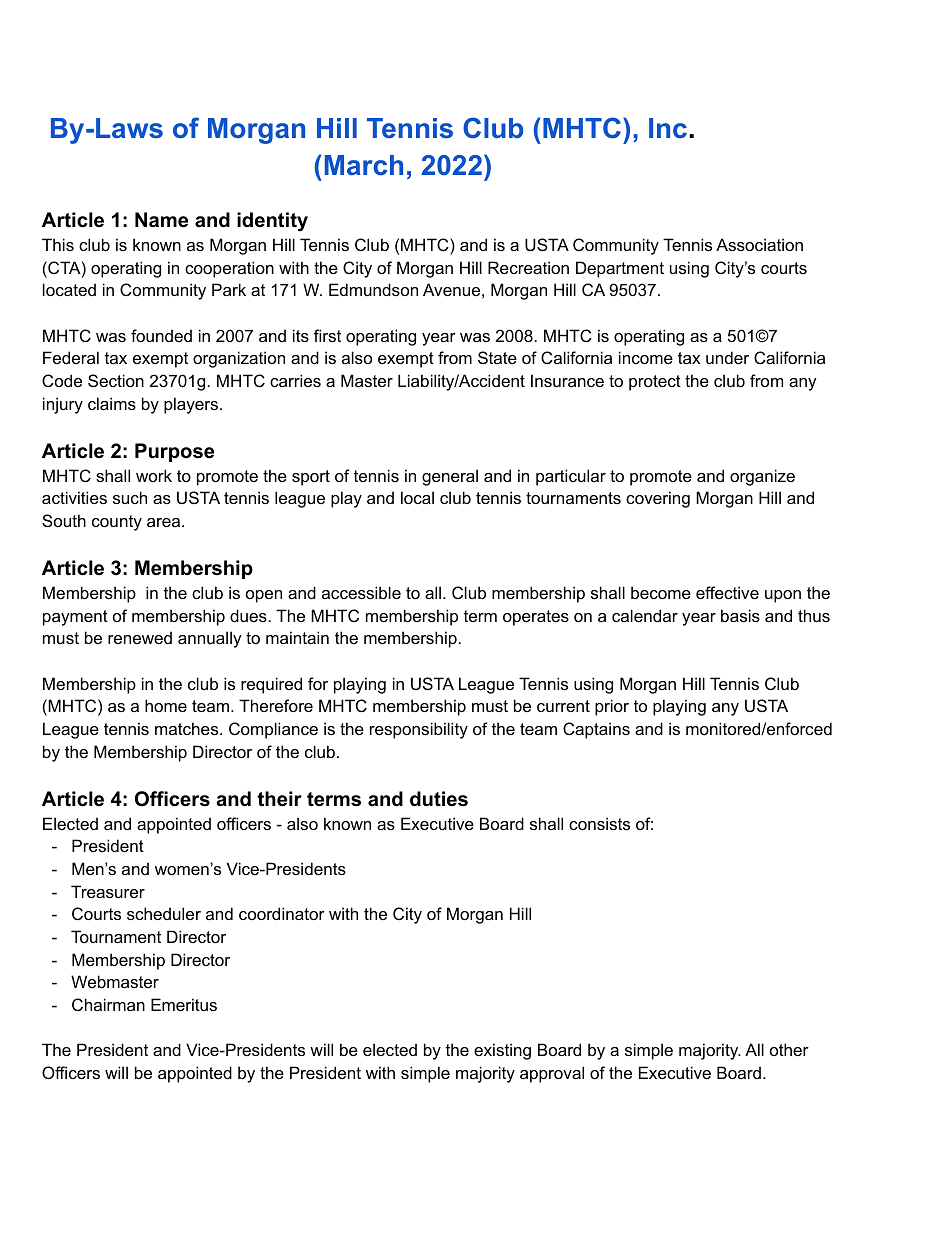  What do you see at coordinates (658, 499) in the image?
I see `covering` at bounding box center [658, 499].
